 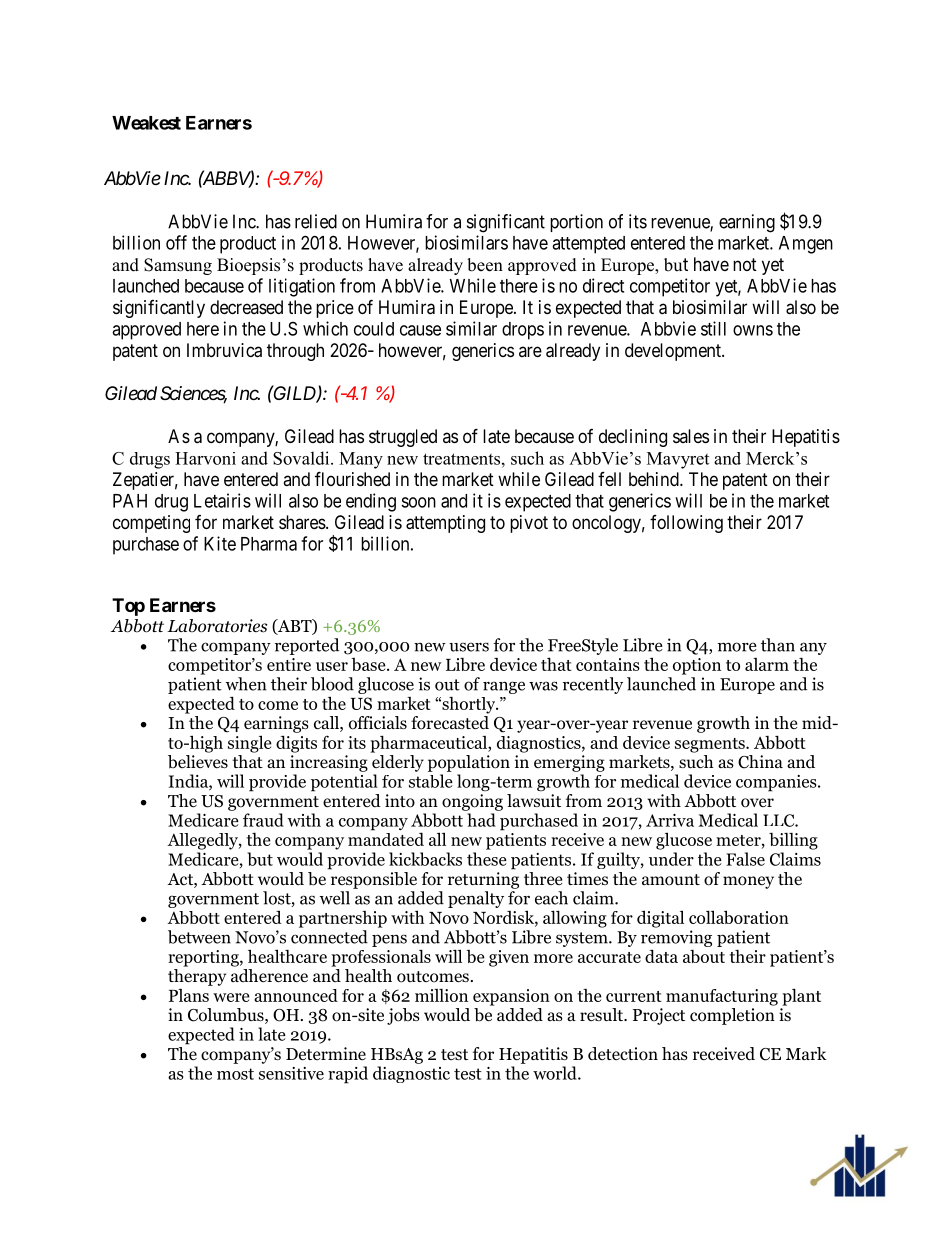 I want to click on had, so click(x=481, y=820).
